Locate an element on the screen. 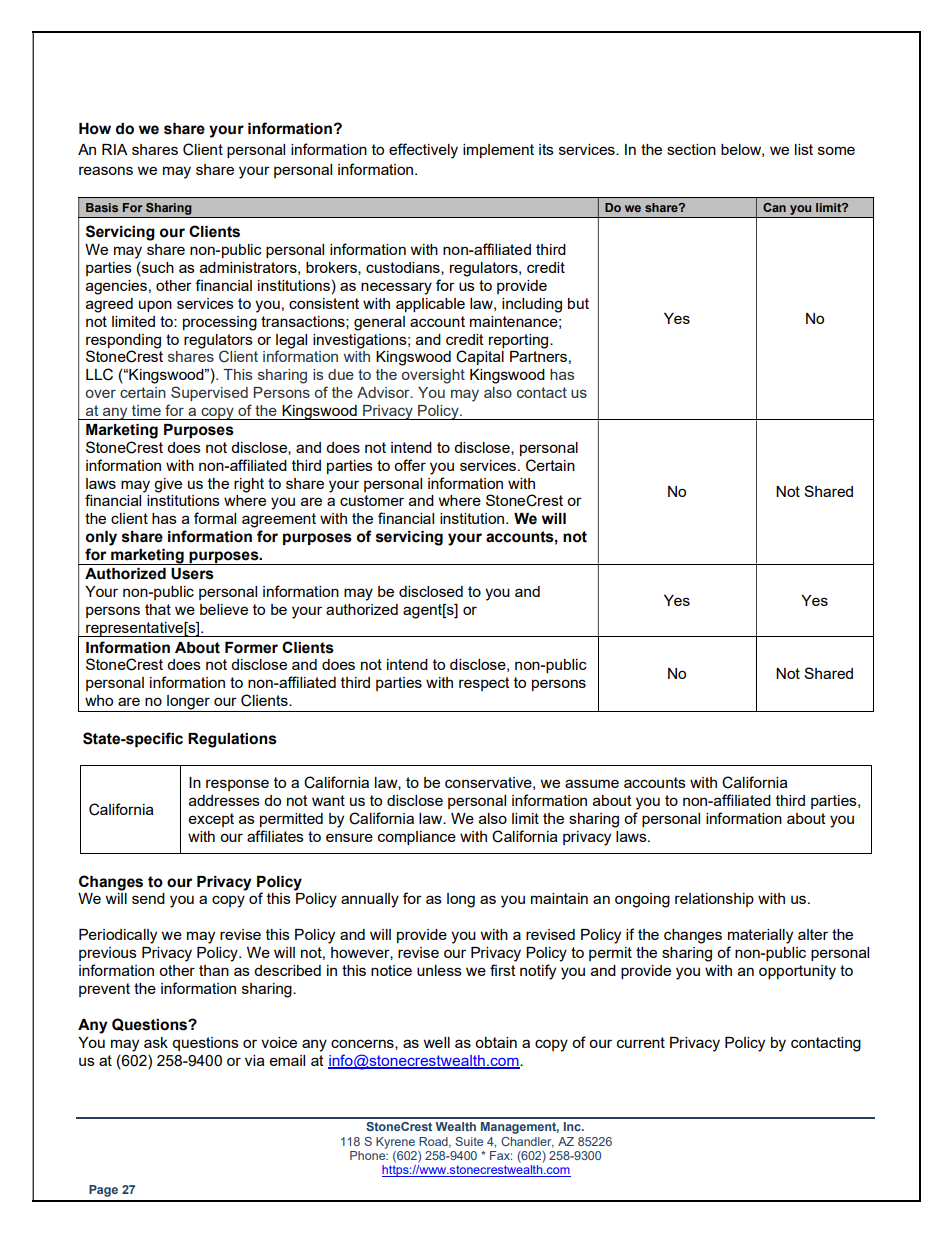 The width and height of the screenshot is (952, 1233). offer is located at coordinates (410, 465).
